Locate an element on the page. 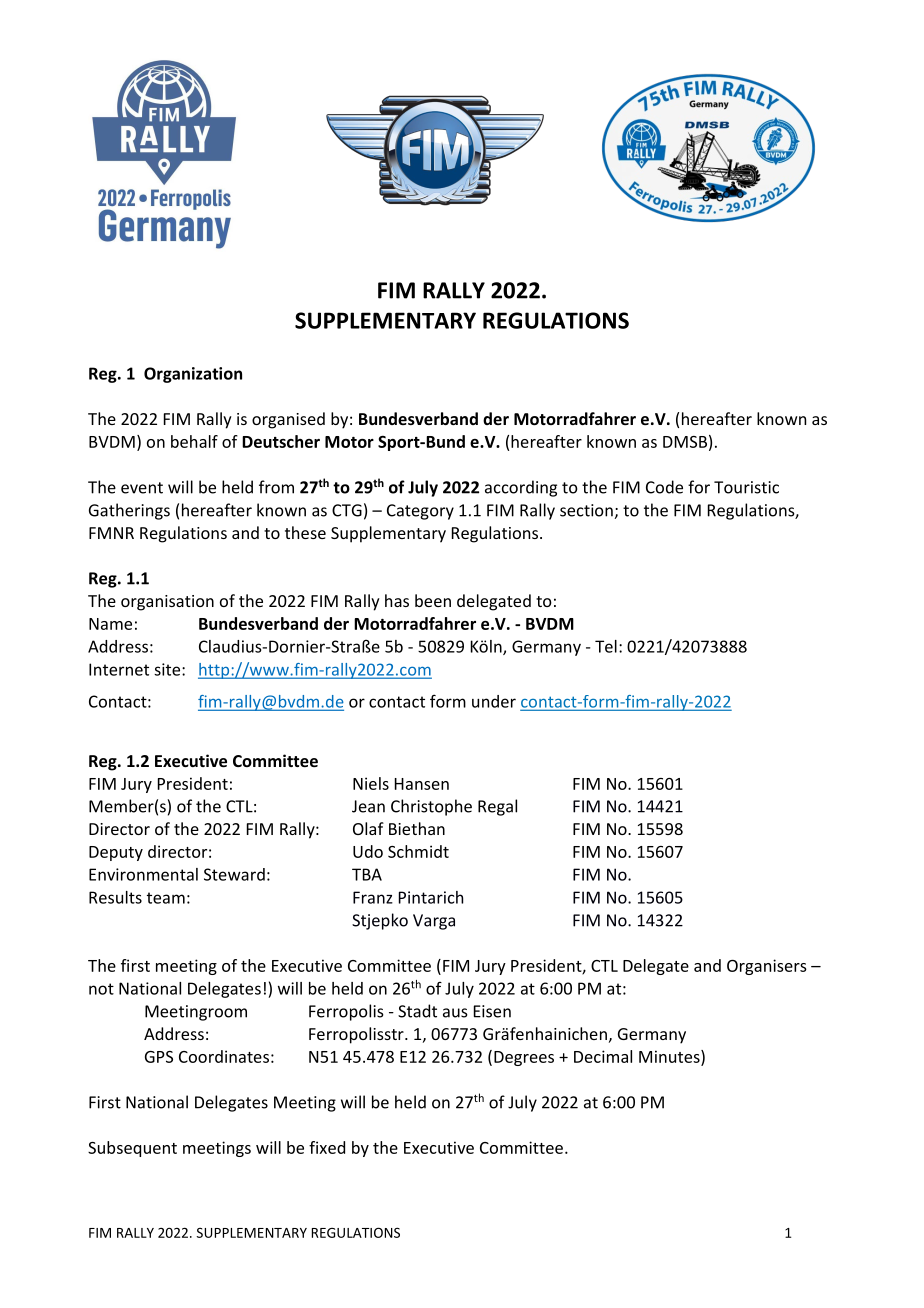 The width and height of the document is (924, 1308). organisation is located at coordinates (167, 603).
